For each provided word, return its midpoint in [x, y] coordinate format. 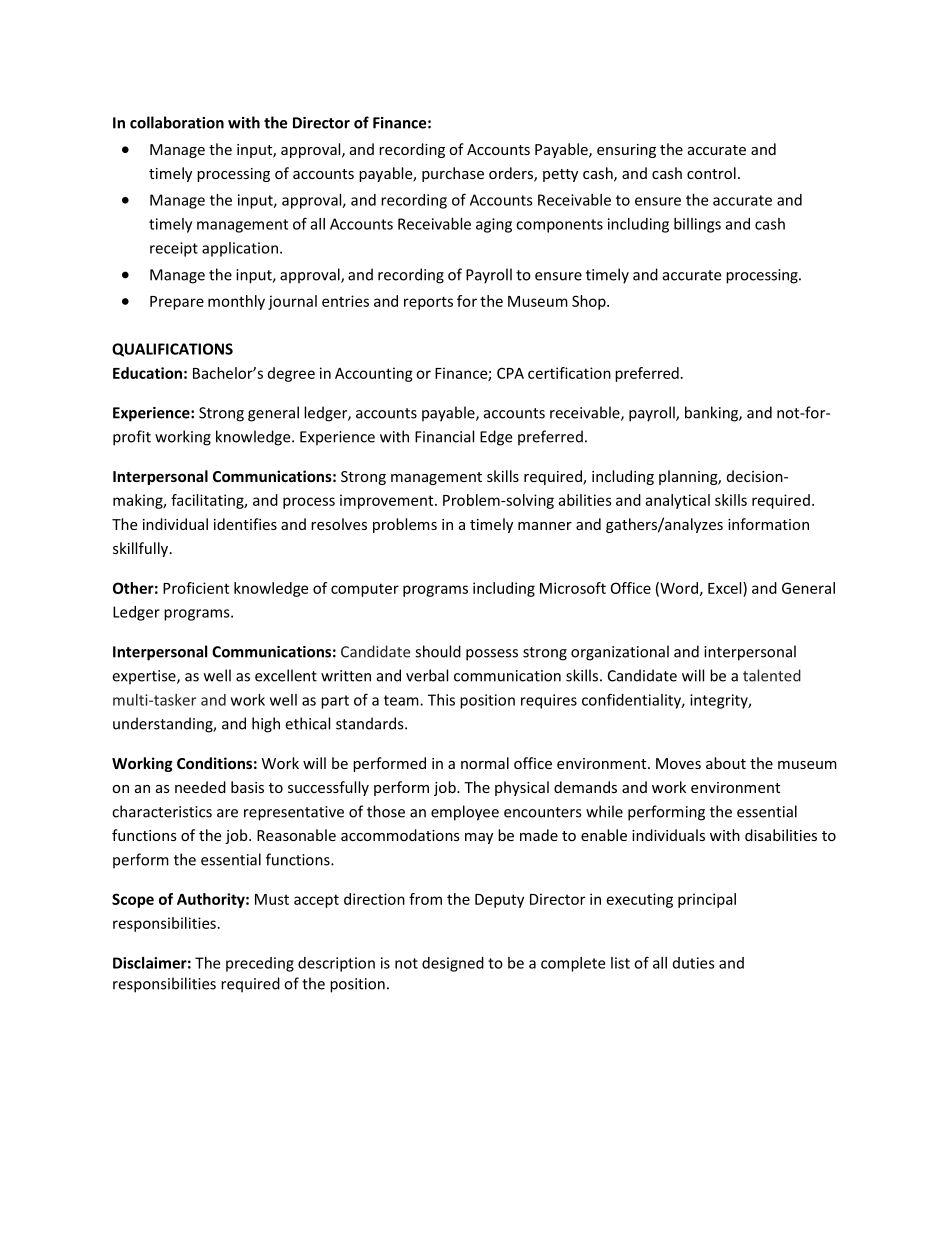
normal [485, 763]
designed [453, 964]
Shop [590, 302]
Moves [678, 763]
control [711, 173]
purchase [453, 174]
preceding [260, 964]
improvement [388, 501]
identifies [245, 524]
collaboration [177, 122]
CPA [510, 373]
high [266, 725]
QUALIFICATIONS [172, 350]
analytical [677, 501]
